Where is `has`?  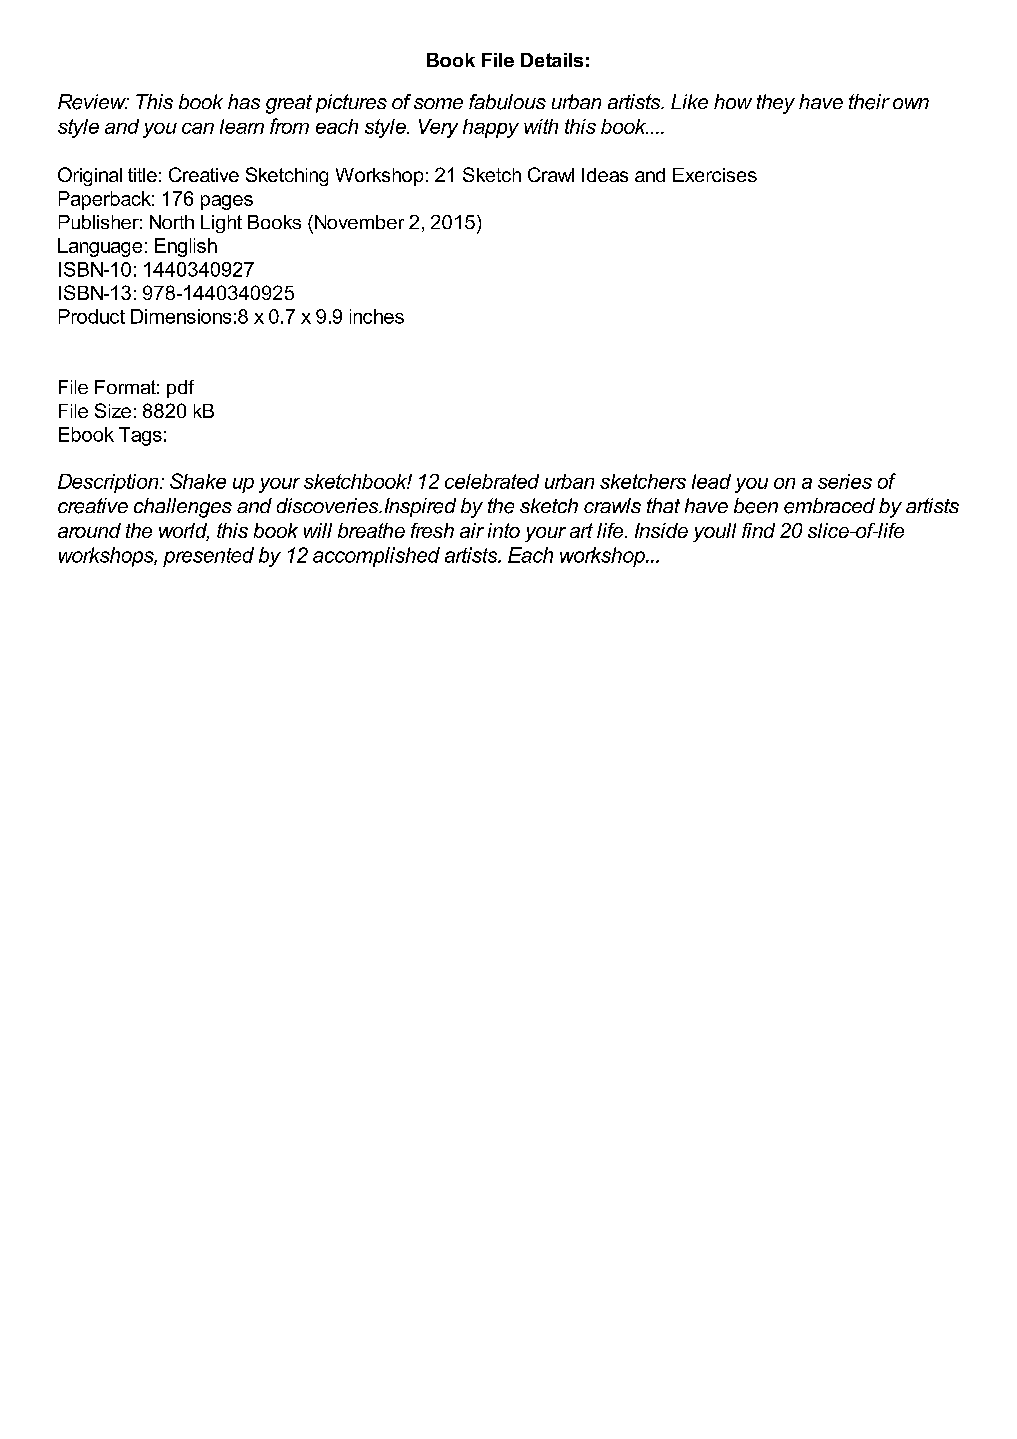 has is located at coordinates (244, 101).
